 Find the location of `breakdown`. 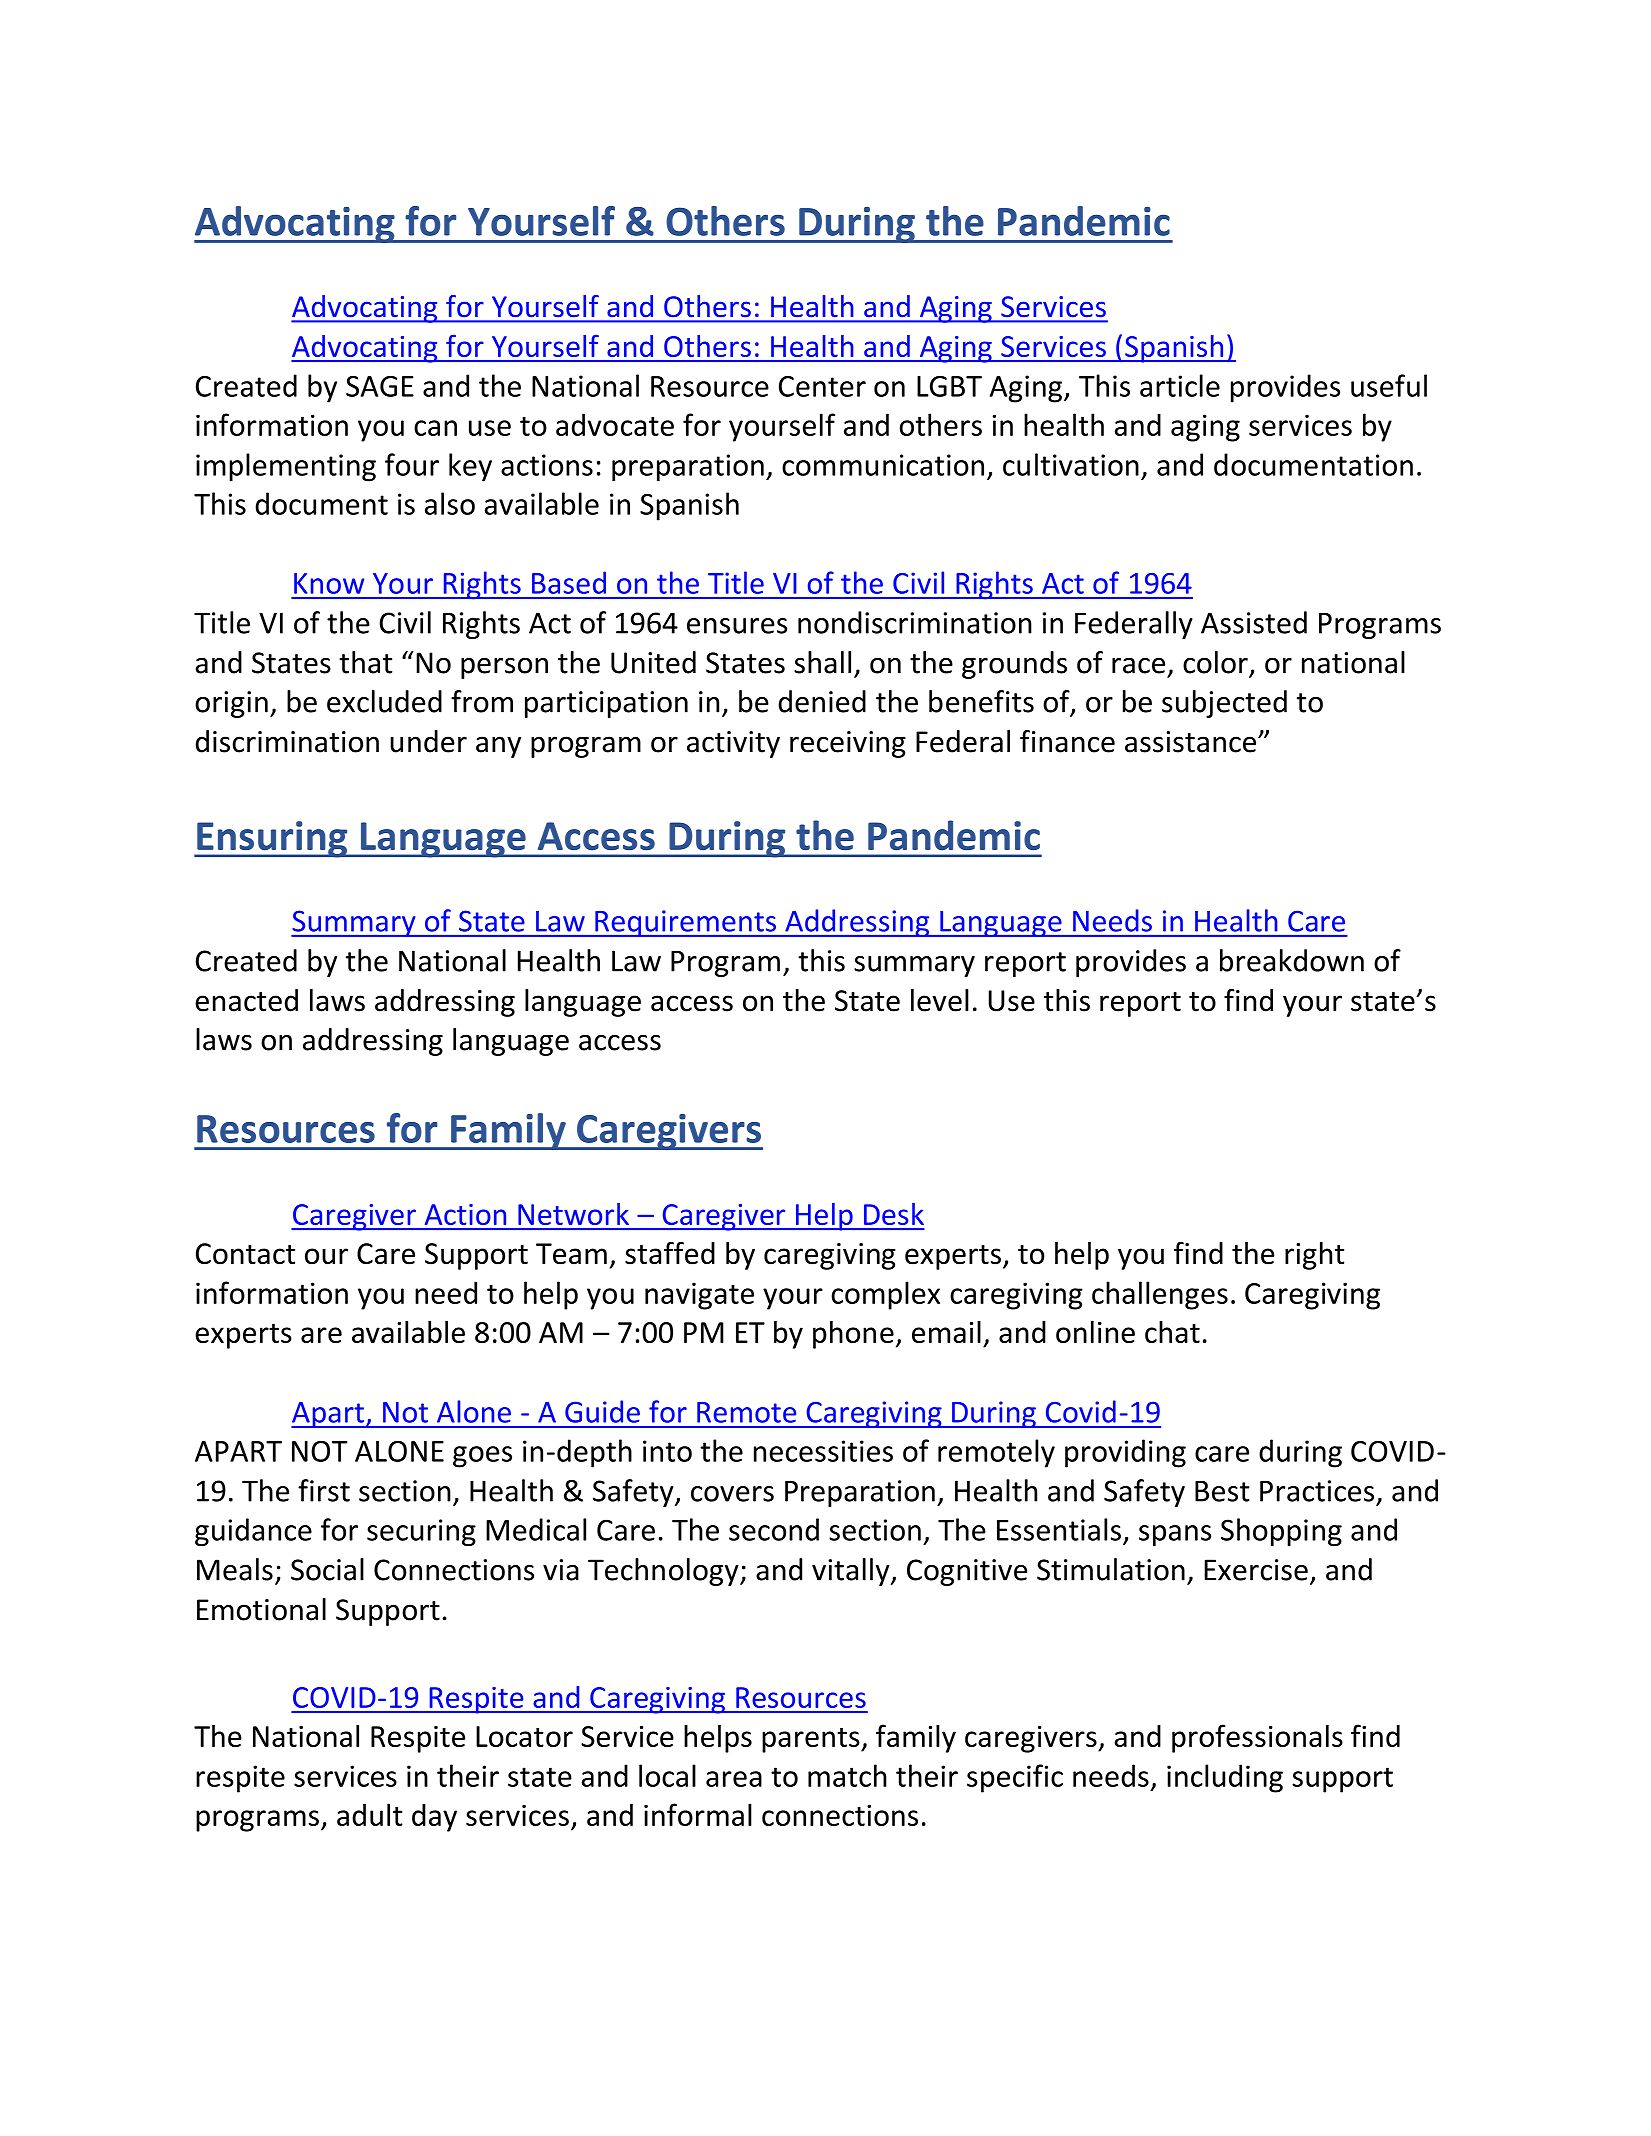

breakdown is located at coordinates (1292, 960).
